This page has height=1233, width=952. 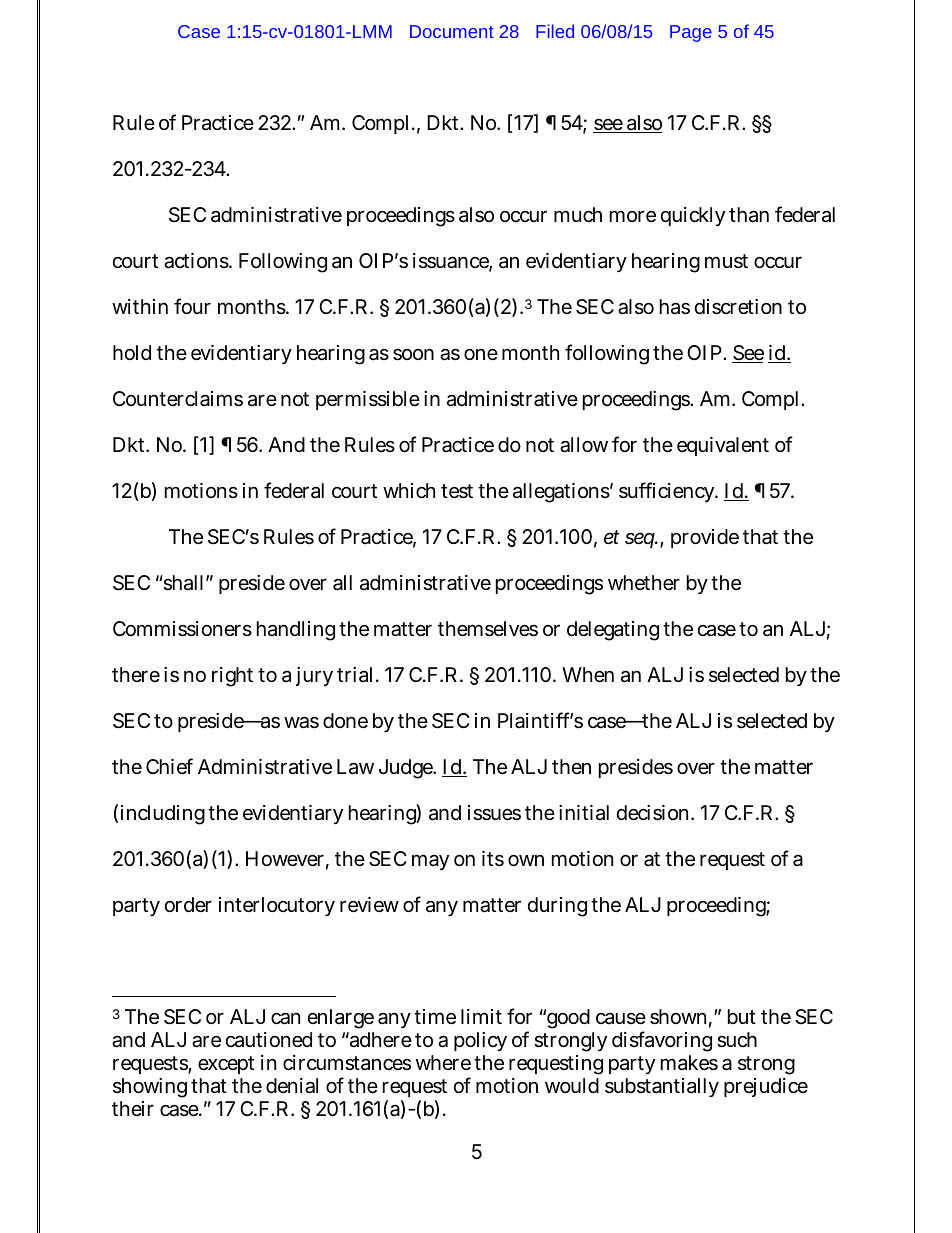 What do you see at coordinates (555, 31) in the page?
I see `Filed` at bounding box center [555, 31].
